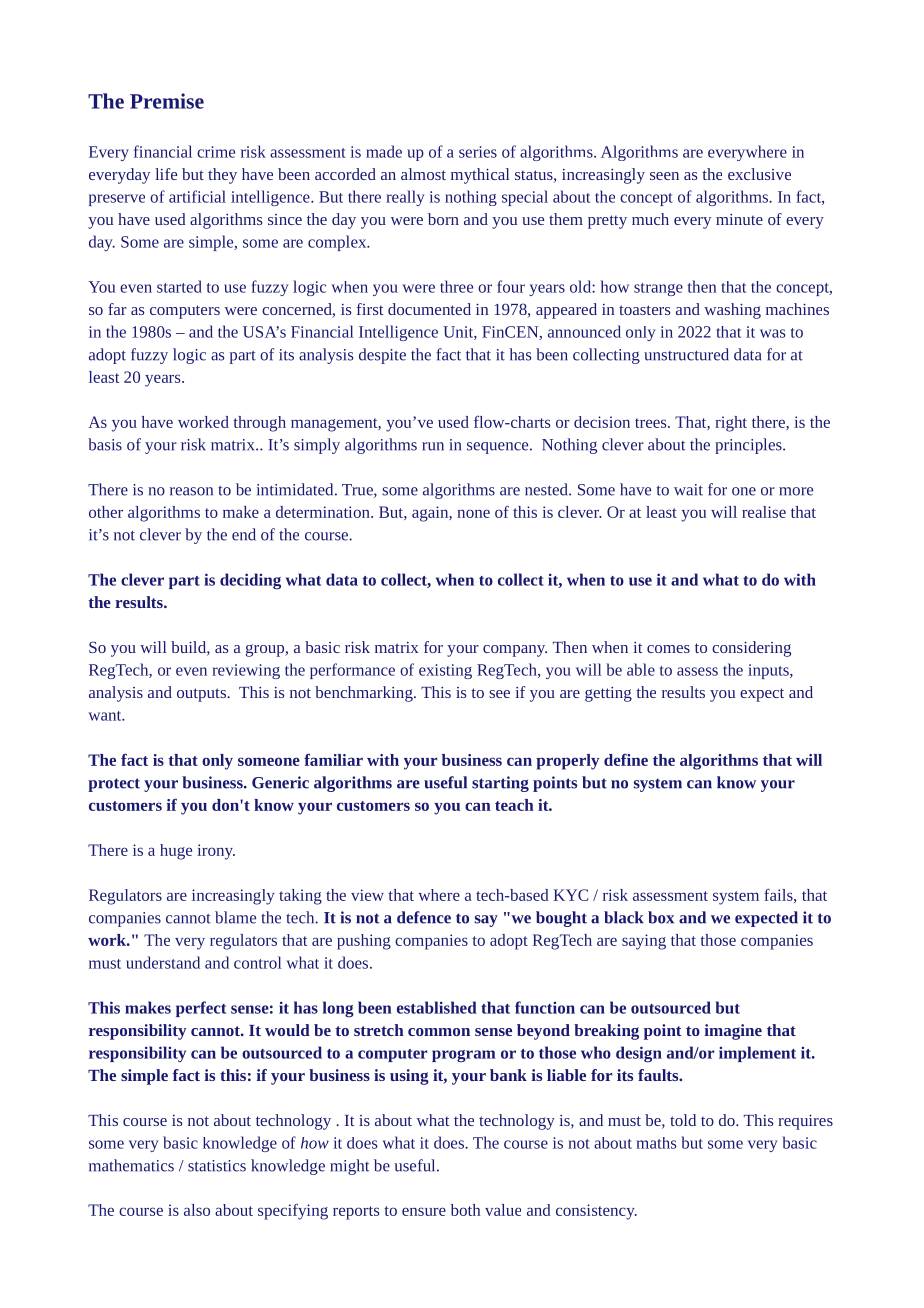 The width and height of the image is (924, 1308). I want to click on none, so click(473, 513).
